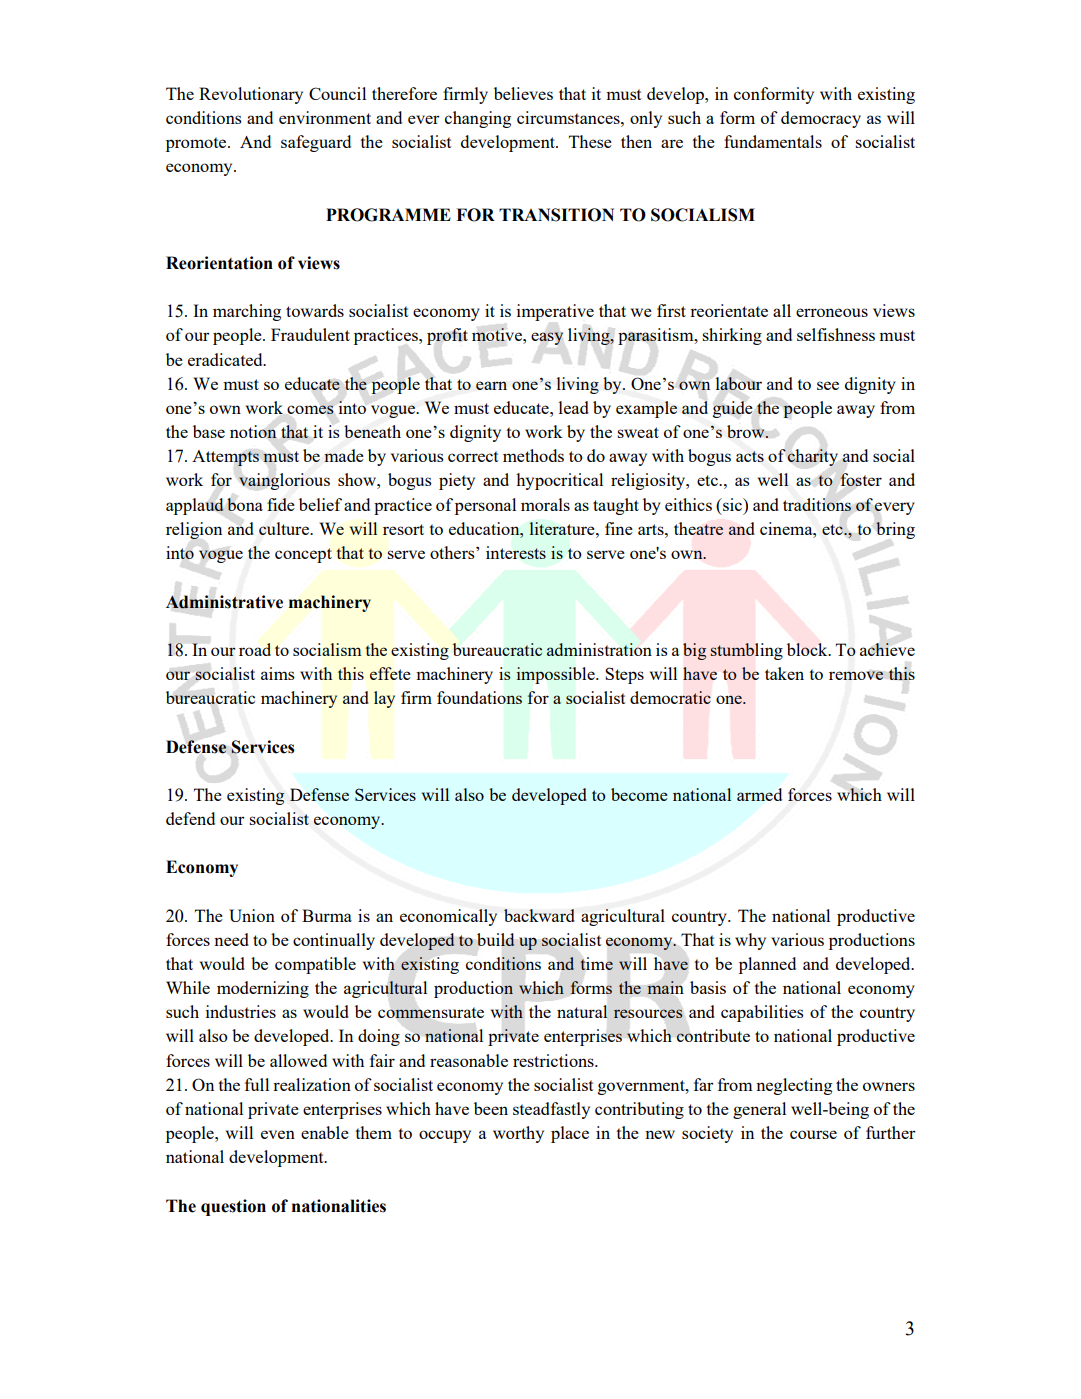  I want to click on even, so click(278, 1134).
